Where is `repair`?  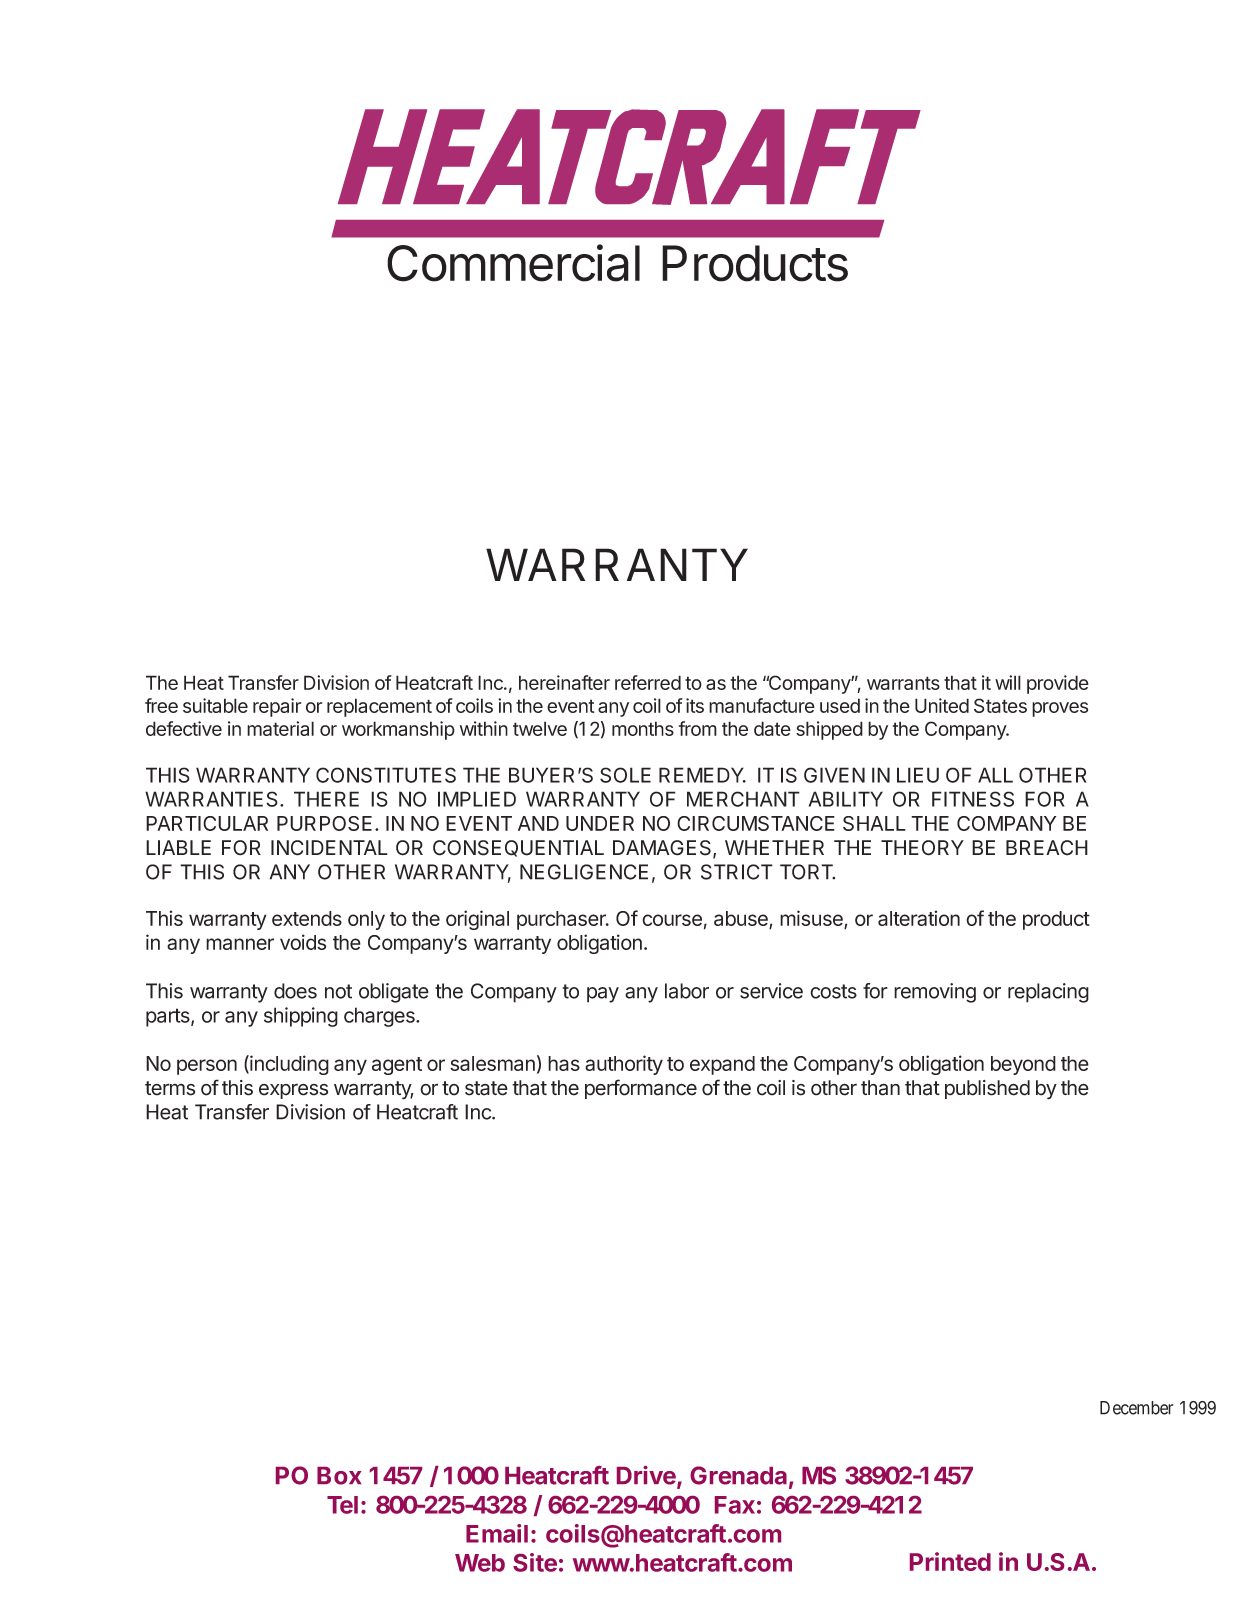
repair is located at coordinates (277, 707).
